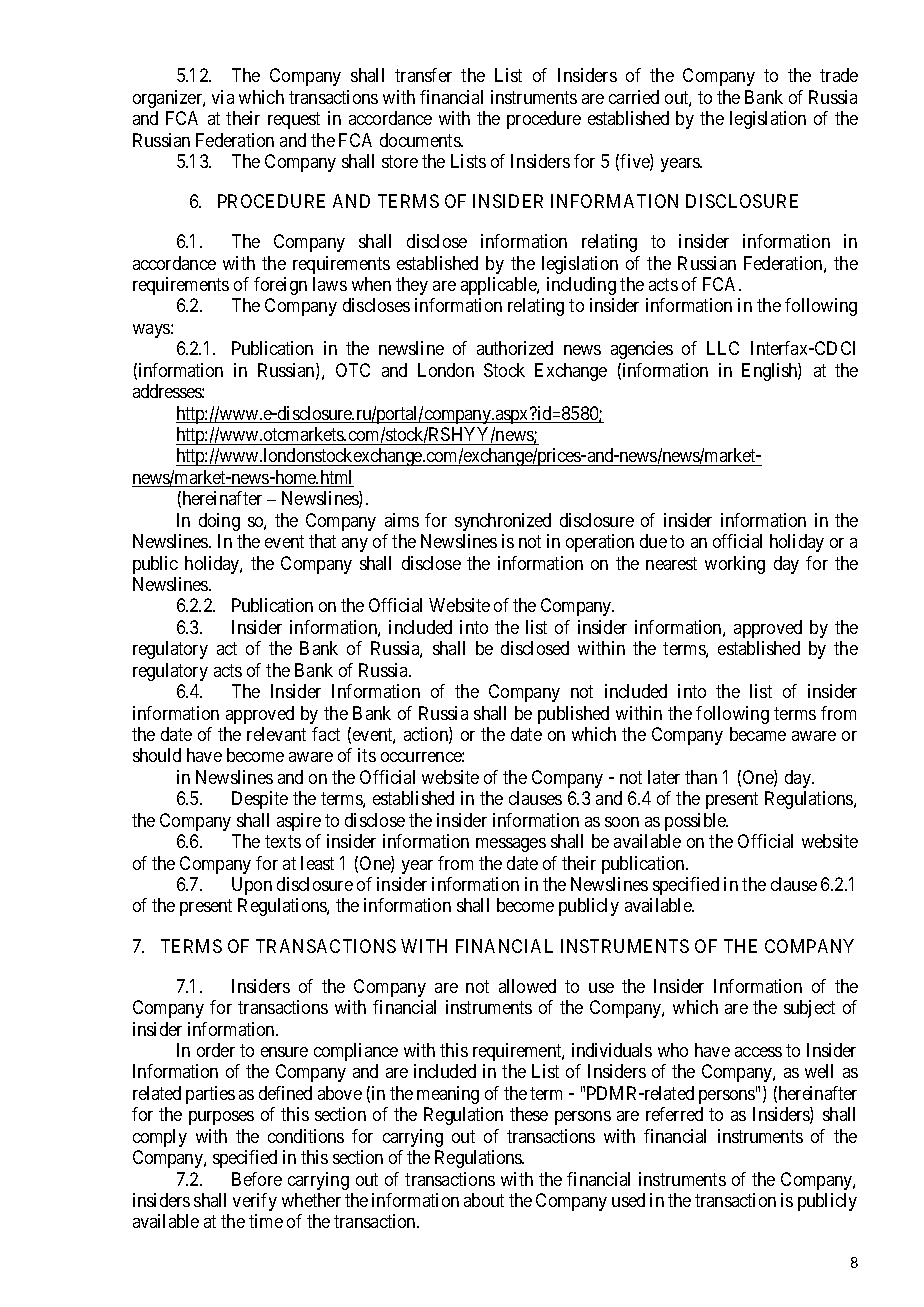 This image has width=924, height=1307. Describe the element at coordinates (423, 75) in the image. I see `transfer` at that location.
